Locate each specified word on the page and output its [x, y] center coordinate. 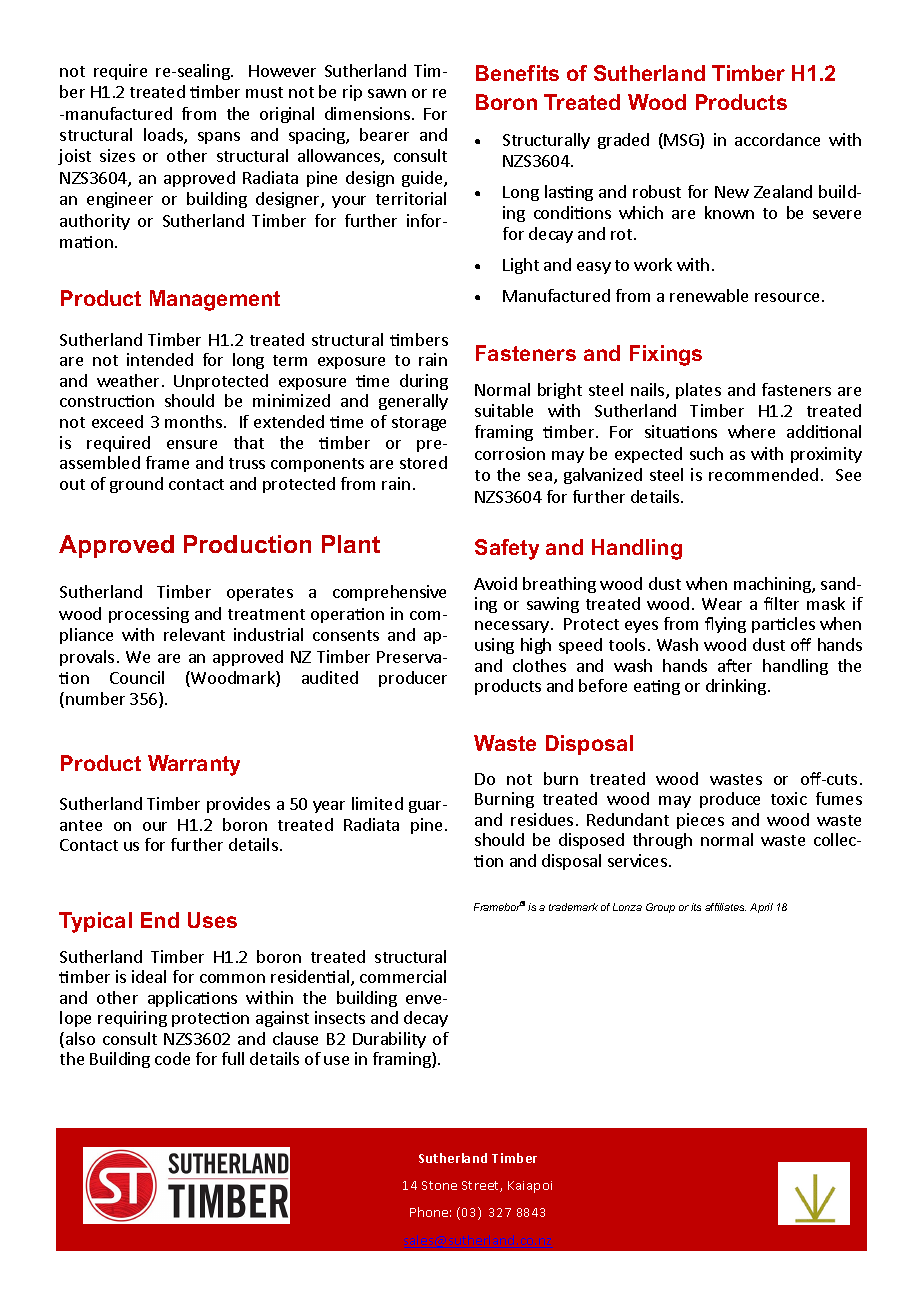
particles [783, 625]
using [494, 646]
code [172, 1058]
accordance [777, 139]
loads [164, 136]
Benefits [517, 73]
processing [149, 615]
